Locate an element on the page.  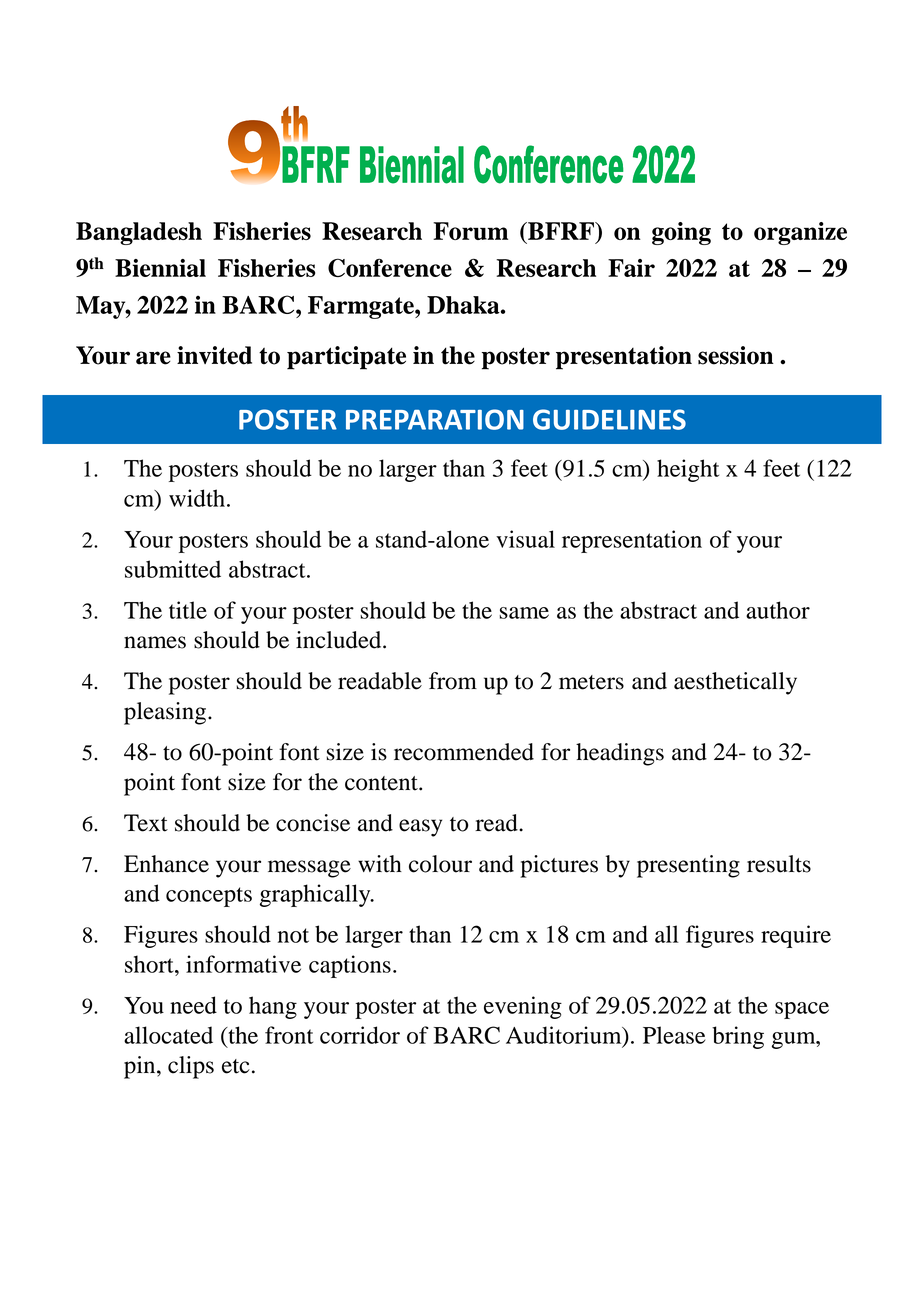
Forum is located at coordinates (470, 231).
